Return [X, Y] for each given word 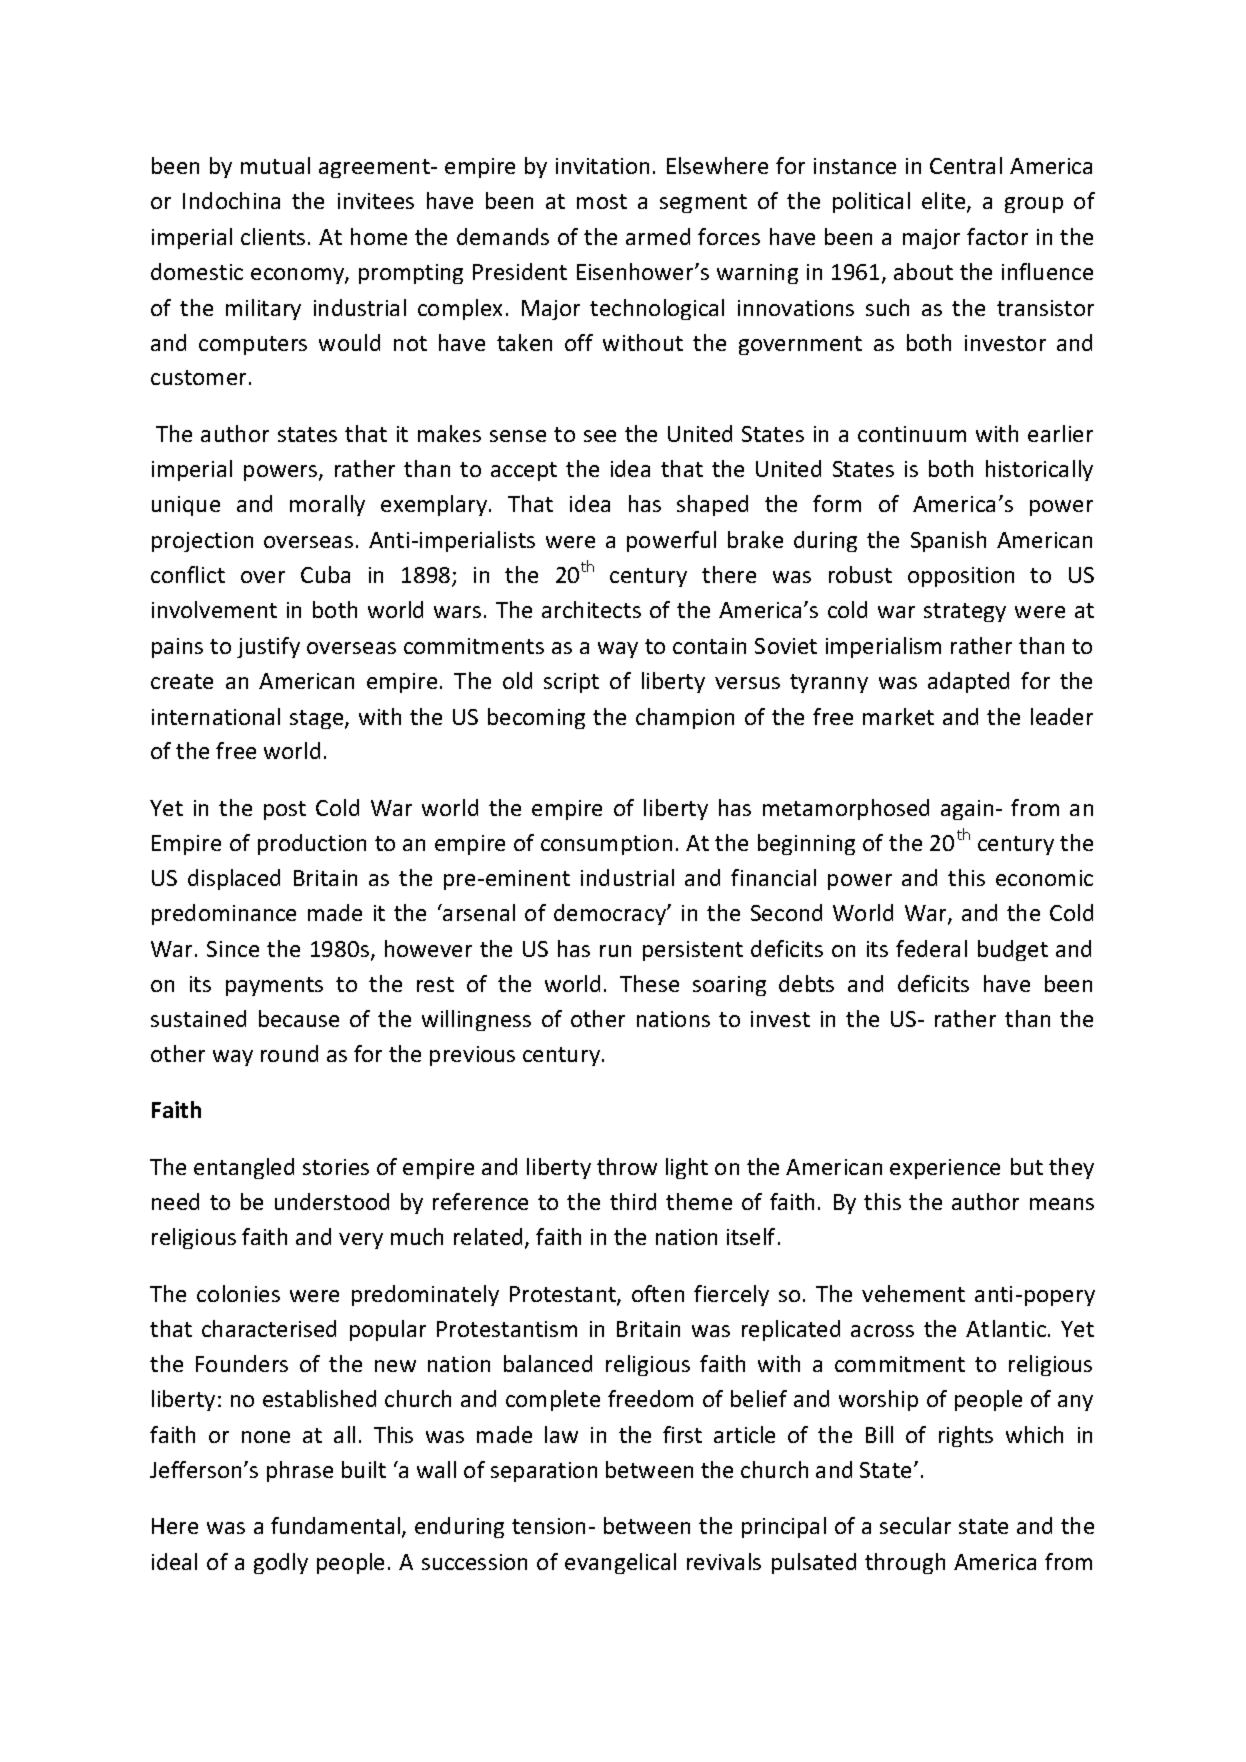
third [633, 1201]
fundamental [337, 1527]
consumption [606, 845]
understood [332, 1201]
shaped [712, 505]
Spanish [948, 541]
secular [915, 1525]
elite [945, 202]
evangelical [620, 1563]
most [602, 201]
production [312, 844]
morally [327, 505]
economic [1044, 878]
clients [273, 236]
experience [945, 1169]
